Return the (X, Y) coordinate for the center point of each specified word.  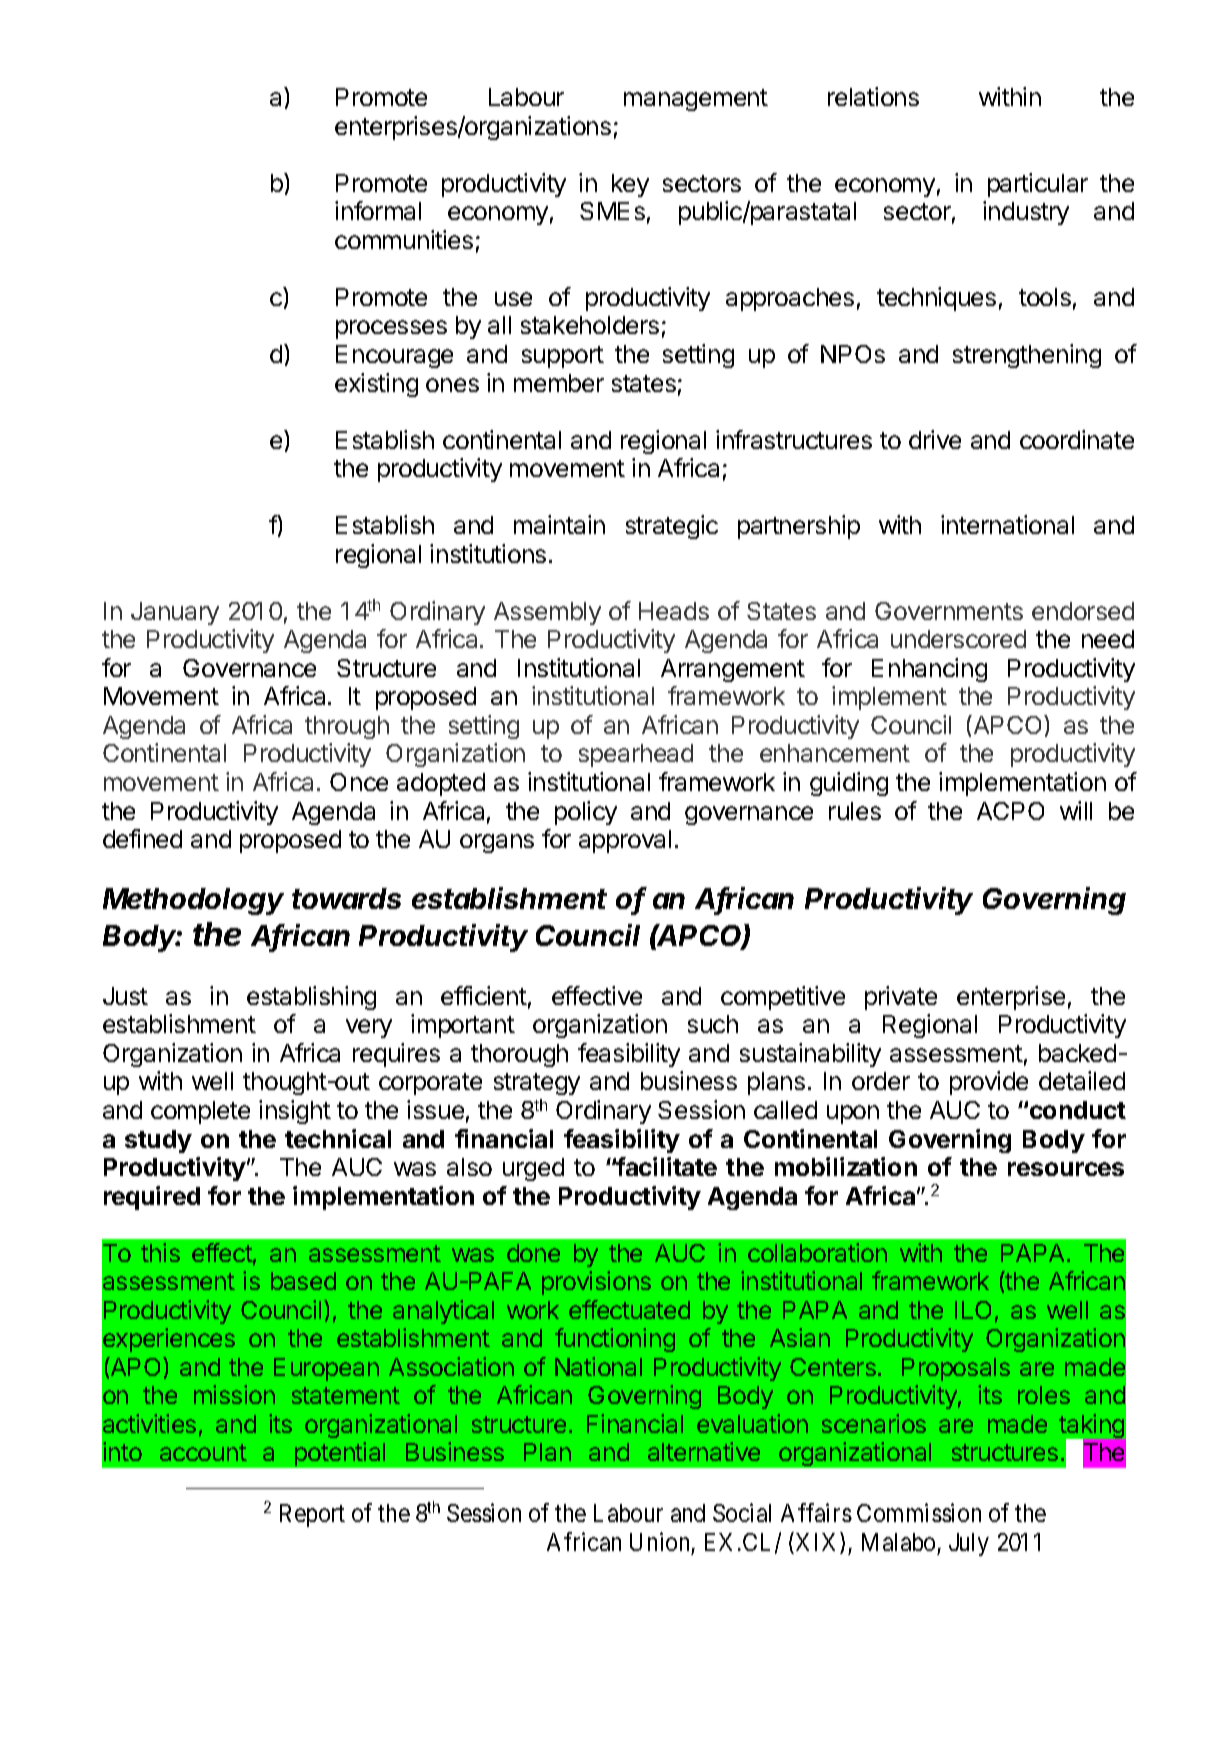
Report (312, 1515)
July (969, 1544)
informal (378, 210)
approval (625, 841)
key (630, 185)
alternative (704, 1451)
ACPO (1010, 811)
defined (142, 838)
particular (1038, 185)
